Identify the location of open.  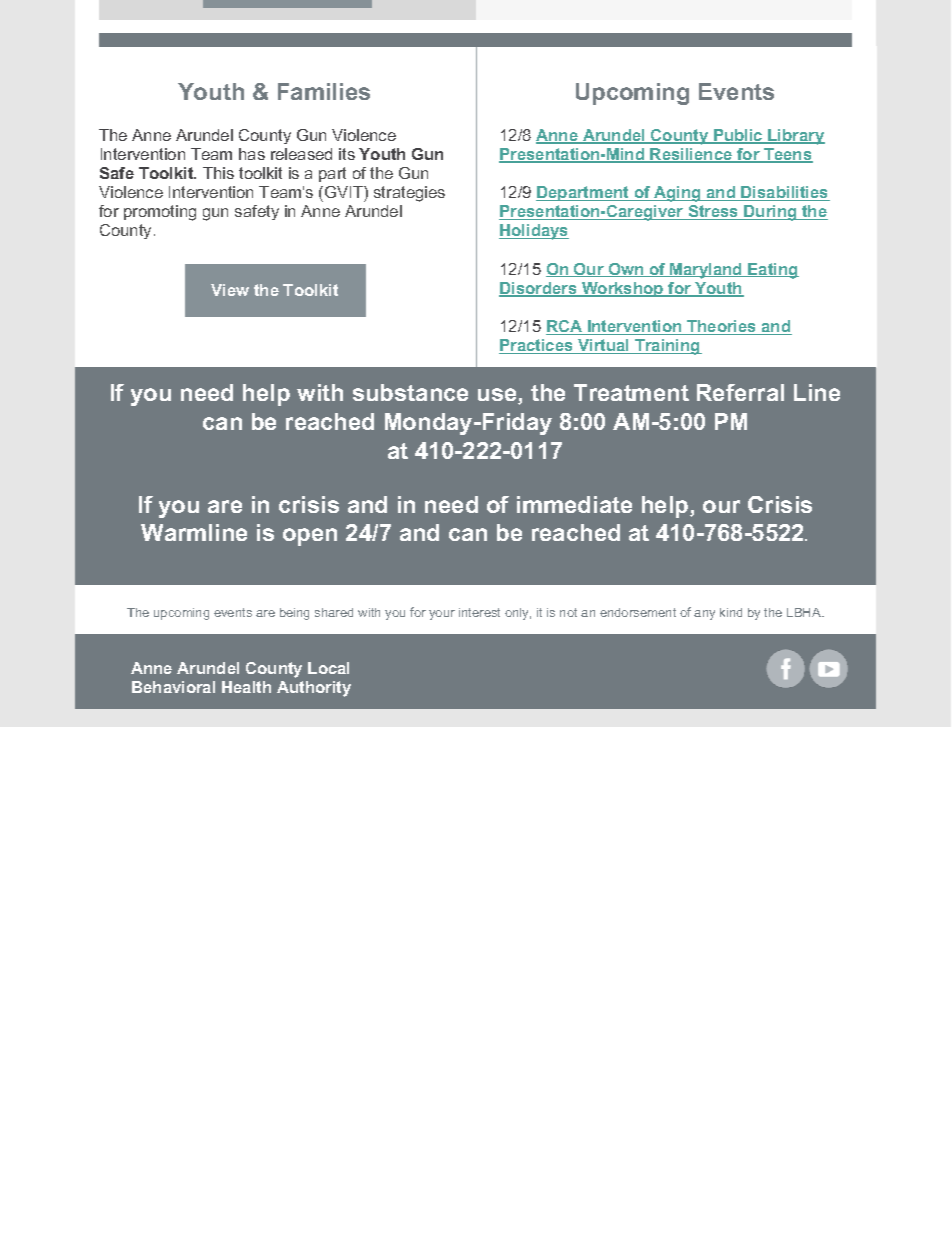
(310, 537).
